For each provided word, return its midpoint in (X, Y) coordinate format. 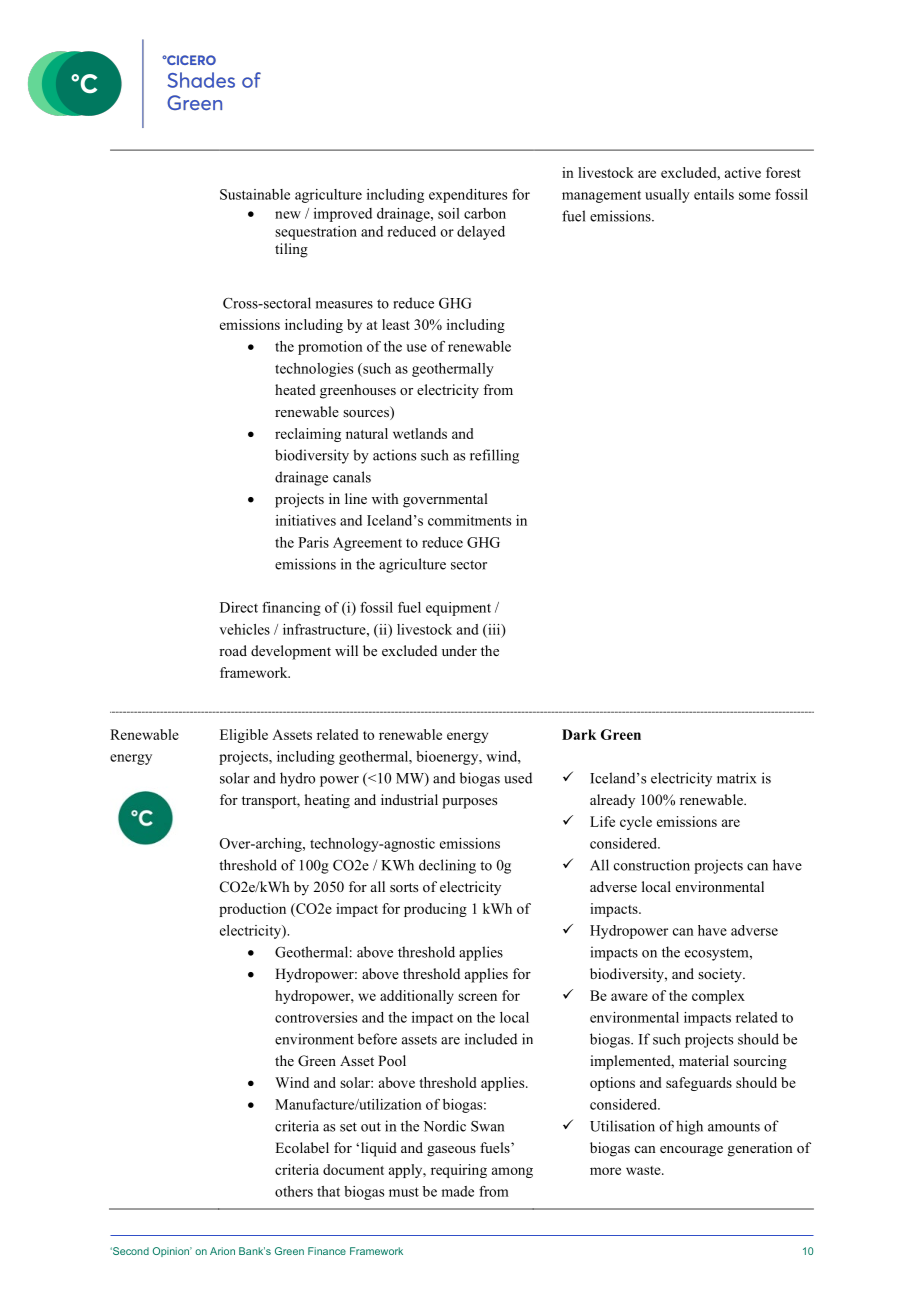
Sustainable (255, 194)
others (294, 1191)
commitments (469, 520)
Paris (313, 542)
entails (714, 194)
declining (447, 866)
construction (652, 865)
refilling (494, 456)
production (252, 910)
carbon (485, 213)
